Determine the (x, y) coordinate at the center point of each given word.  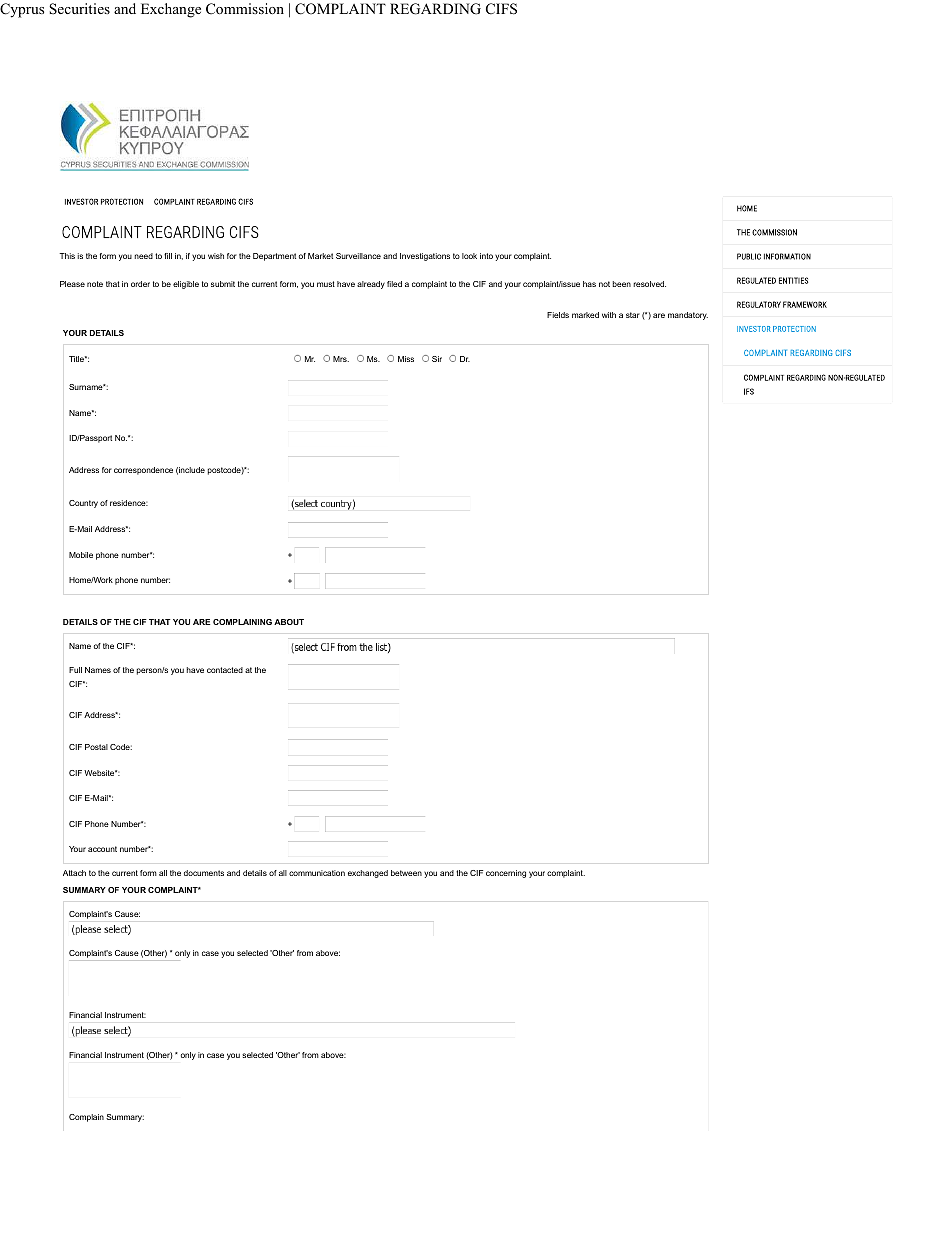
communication (317, 873)
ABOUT (289, 622)
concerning (506, 874)
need (144, 256)
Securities (79, 9)
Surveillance (358, 256)
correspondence (143, 471)
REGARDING (435, 9)
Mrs (341, 359)
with (609, 315)
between (406, 873)
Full (75, 670)
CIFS (501, 9)
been (622, 284)
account (102, 849)
